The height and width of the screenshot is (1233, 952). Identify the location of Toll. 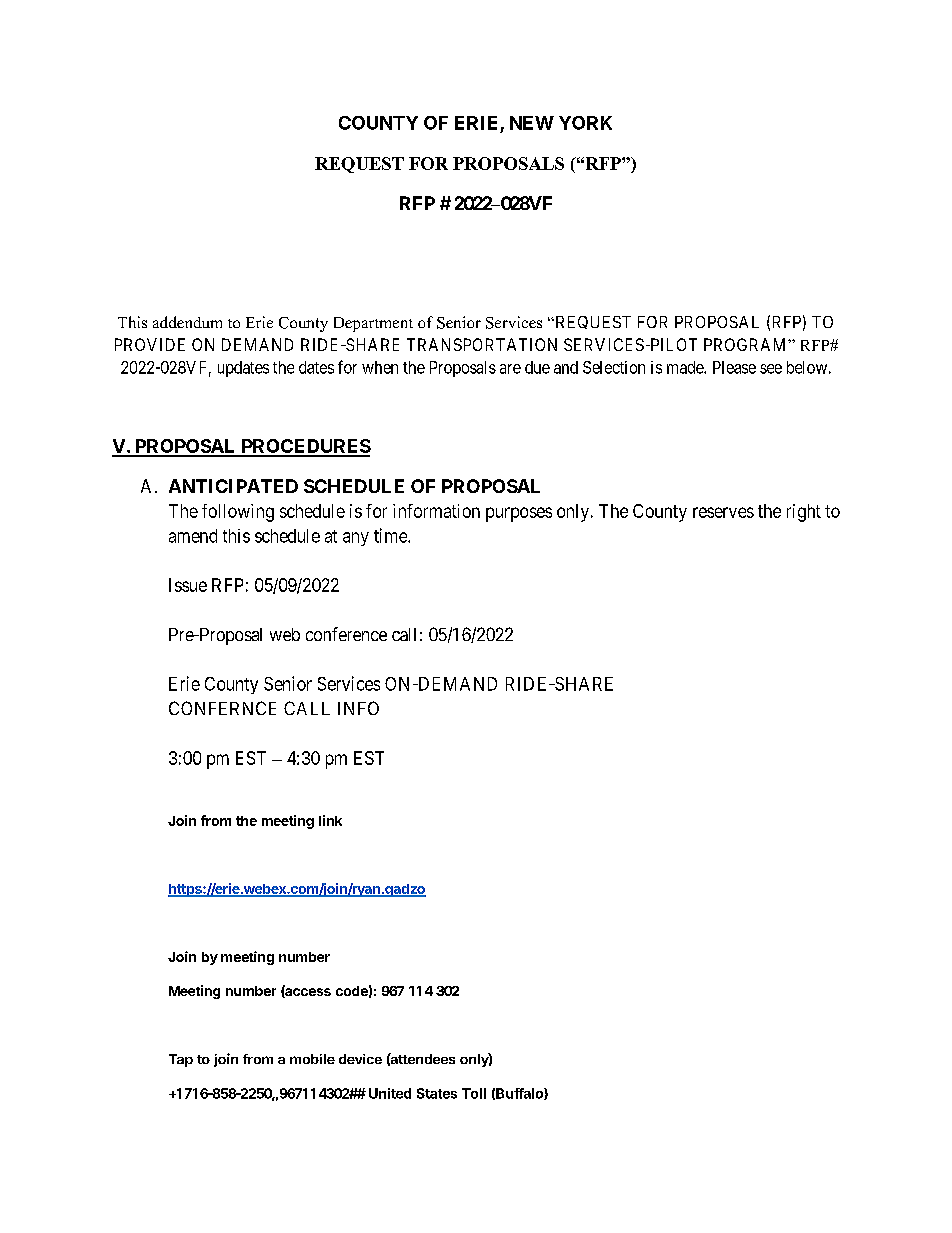
(474, 1093).
